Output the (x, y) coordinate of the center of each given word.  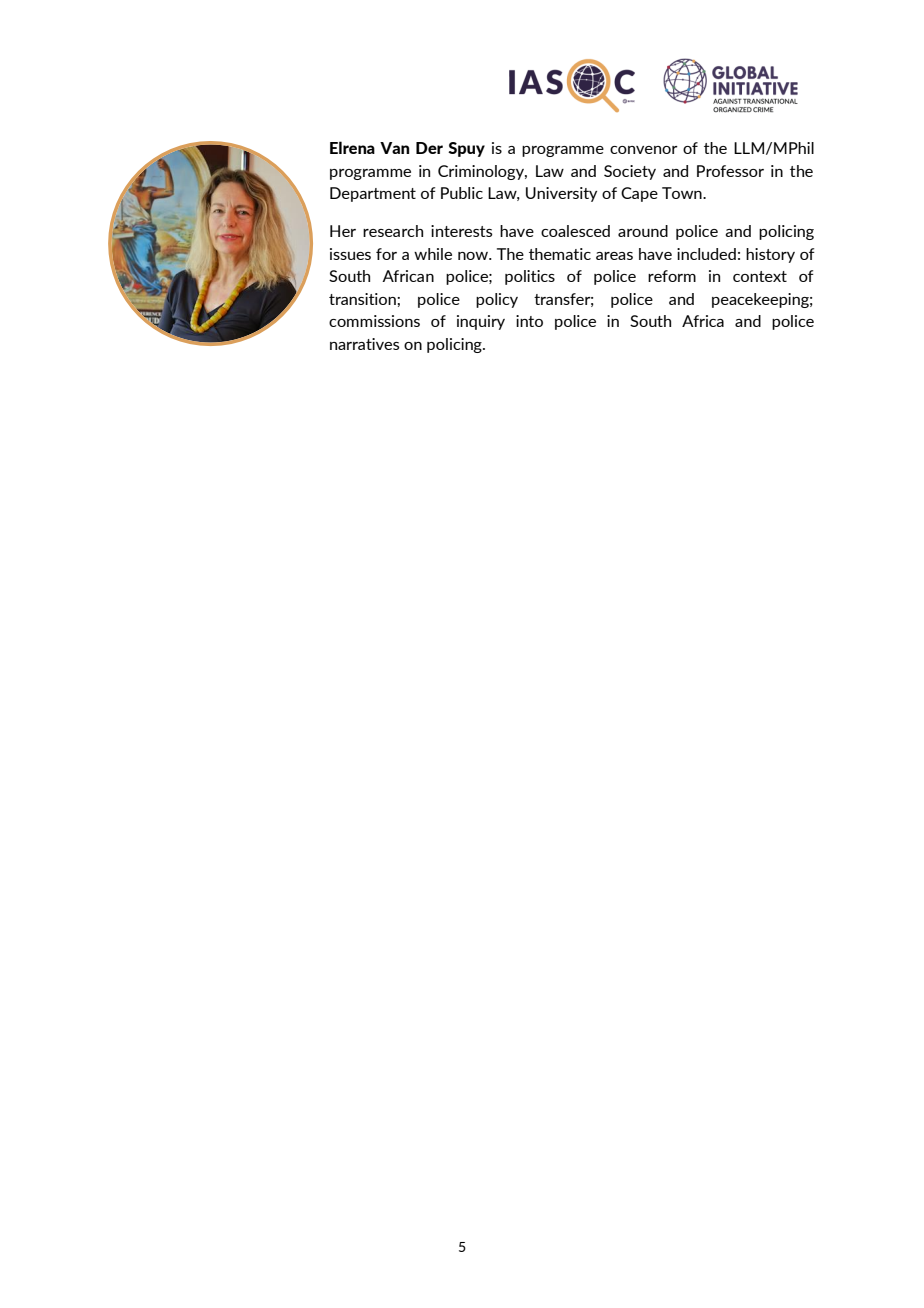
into (529, 321)
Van (394, 148)
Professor (730, 171)
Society (630, 172)
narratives (364, 344)
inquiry (481, 322)
